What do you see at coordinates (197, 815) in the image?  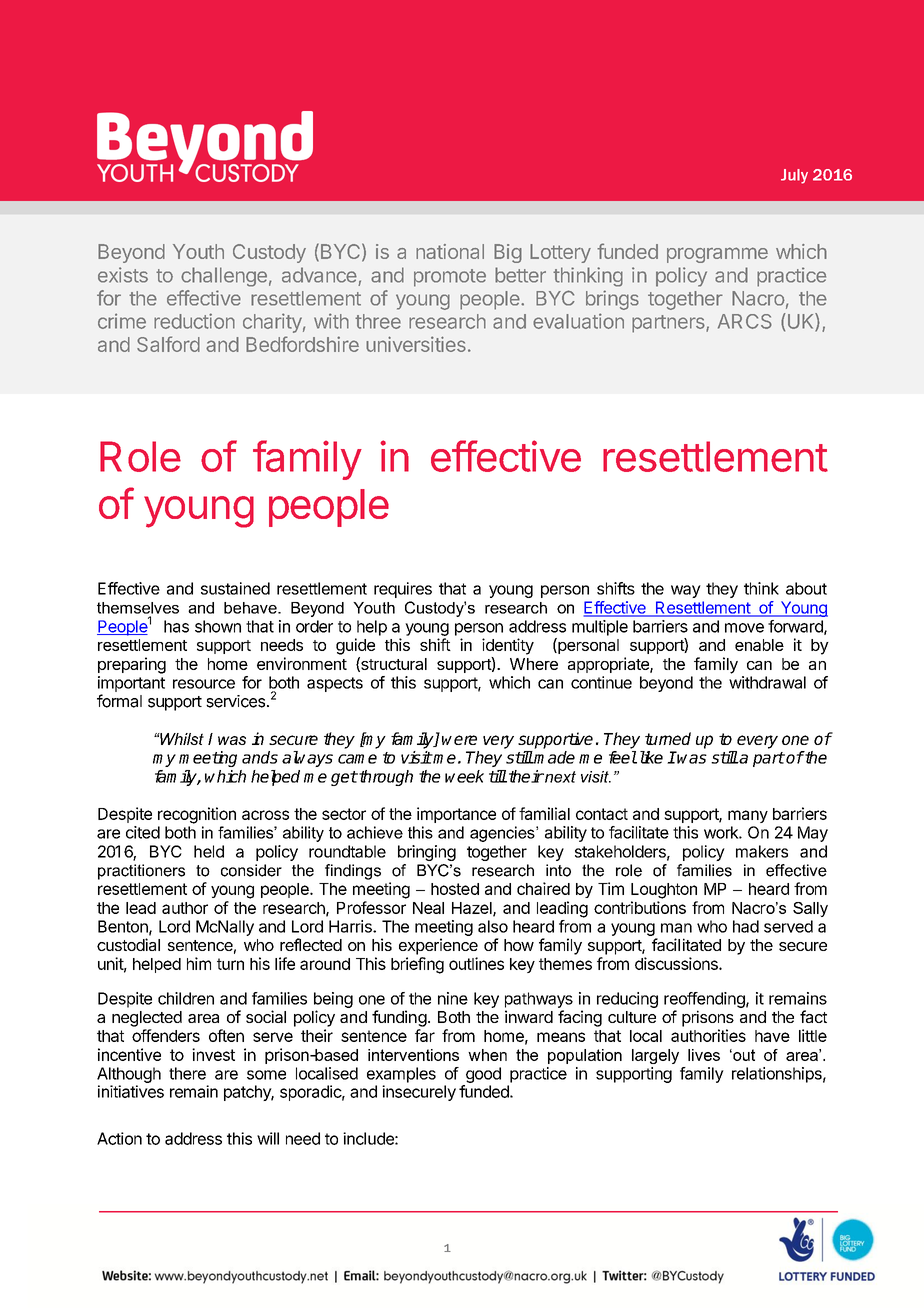 I see `recognition` at bounding box center [197, 815].
